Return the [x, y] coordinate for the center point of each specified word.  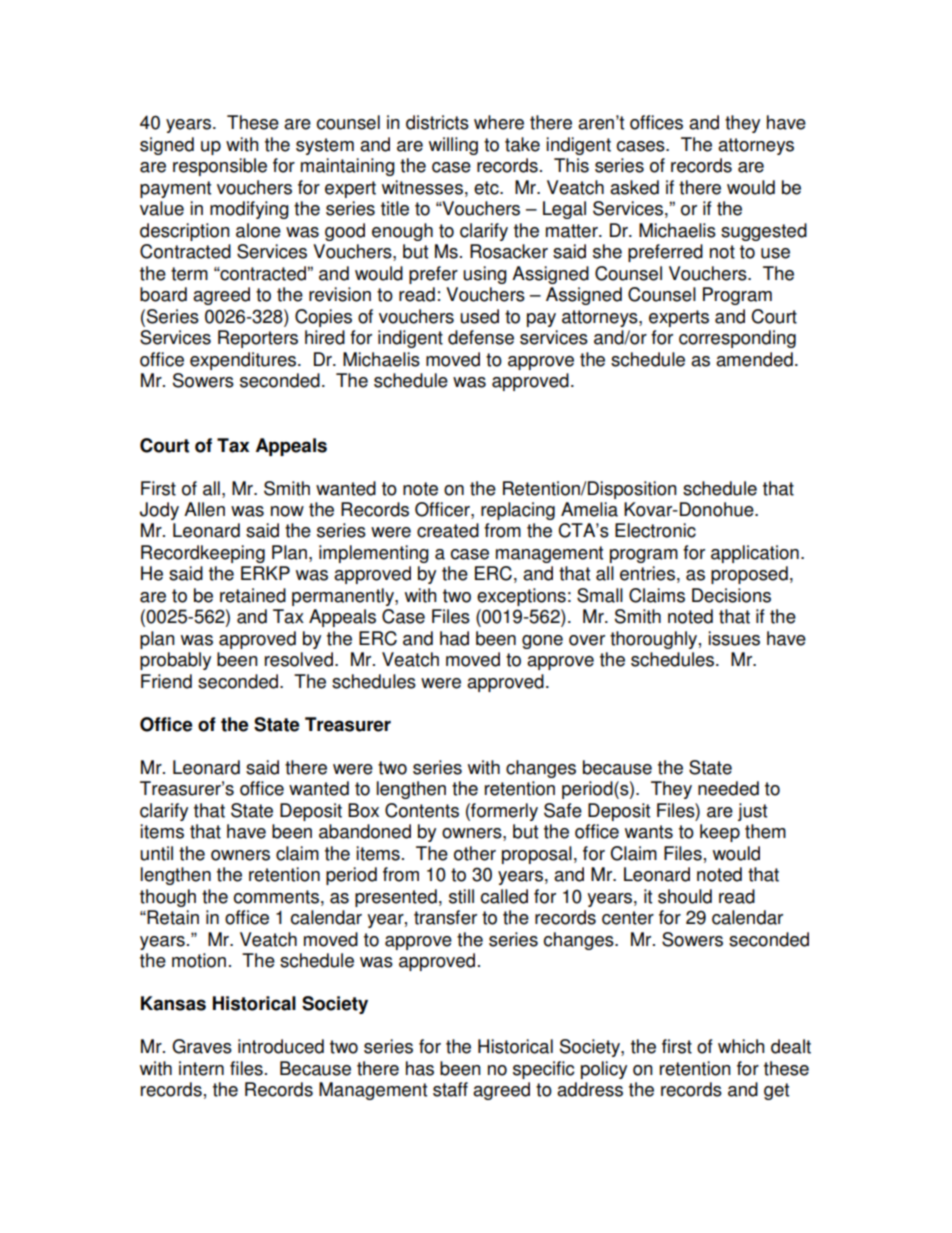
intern [201, 1068]
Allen [204, 509]
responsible [220, 167]
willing [453, 146]
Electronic [655, 530]
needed [728, 788]
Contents [422, 810]
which [741, 1046]
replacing [518, 511]
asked [634, 187]
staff [450, 1089]
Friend [166, 681]
